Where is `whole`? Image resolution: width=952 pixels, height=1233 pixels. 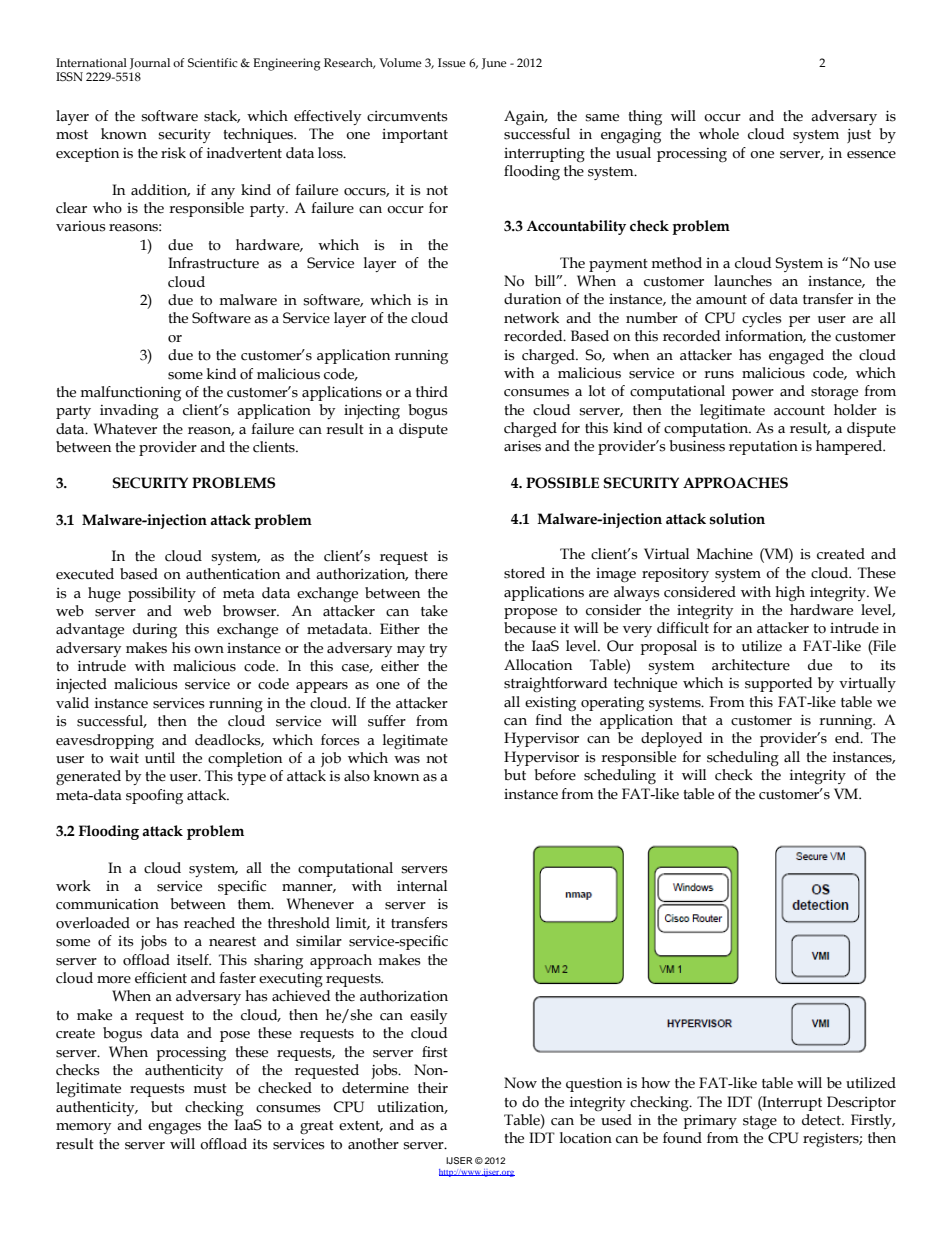 whole is located at coordinates (719, 134).
